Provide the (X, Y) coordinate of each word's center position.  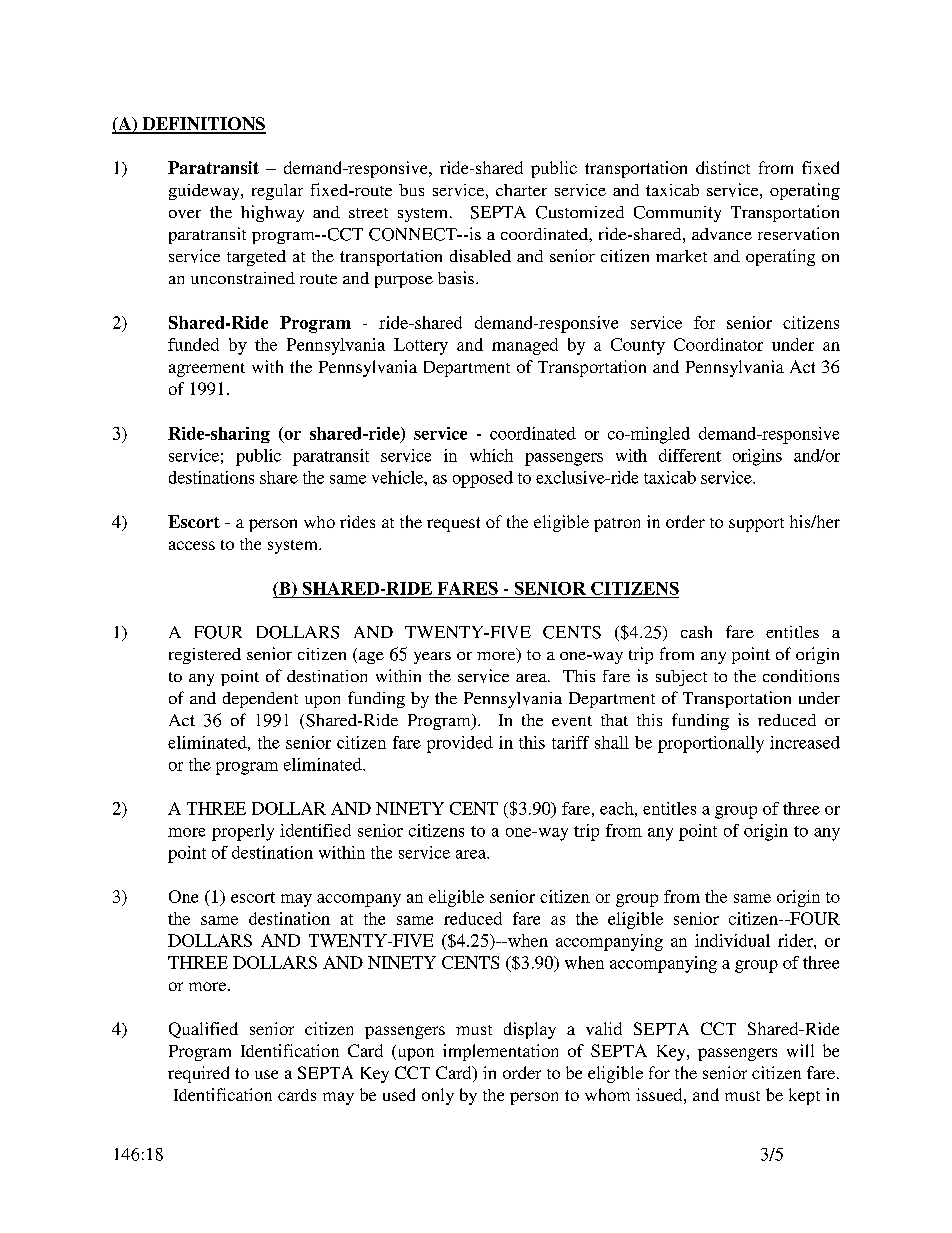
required (198, 1074)
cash (696, 632)
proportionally (711, 744)
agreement (207, 370)
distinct (723, 167)
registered (205, 656)
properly (243, 832)
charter (521, 190)
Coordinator (718, 344)
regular (277, 192)
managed (525, 346)
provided (460, 744)
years (432, 658)
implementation (500, 1052)
